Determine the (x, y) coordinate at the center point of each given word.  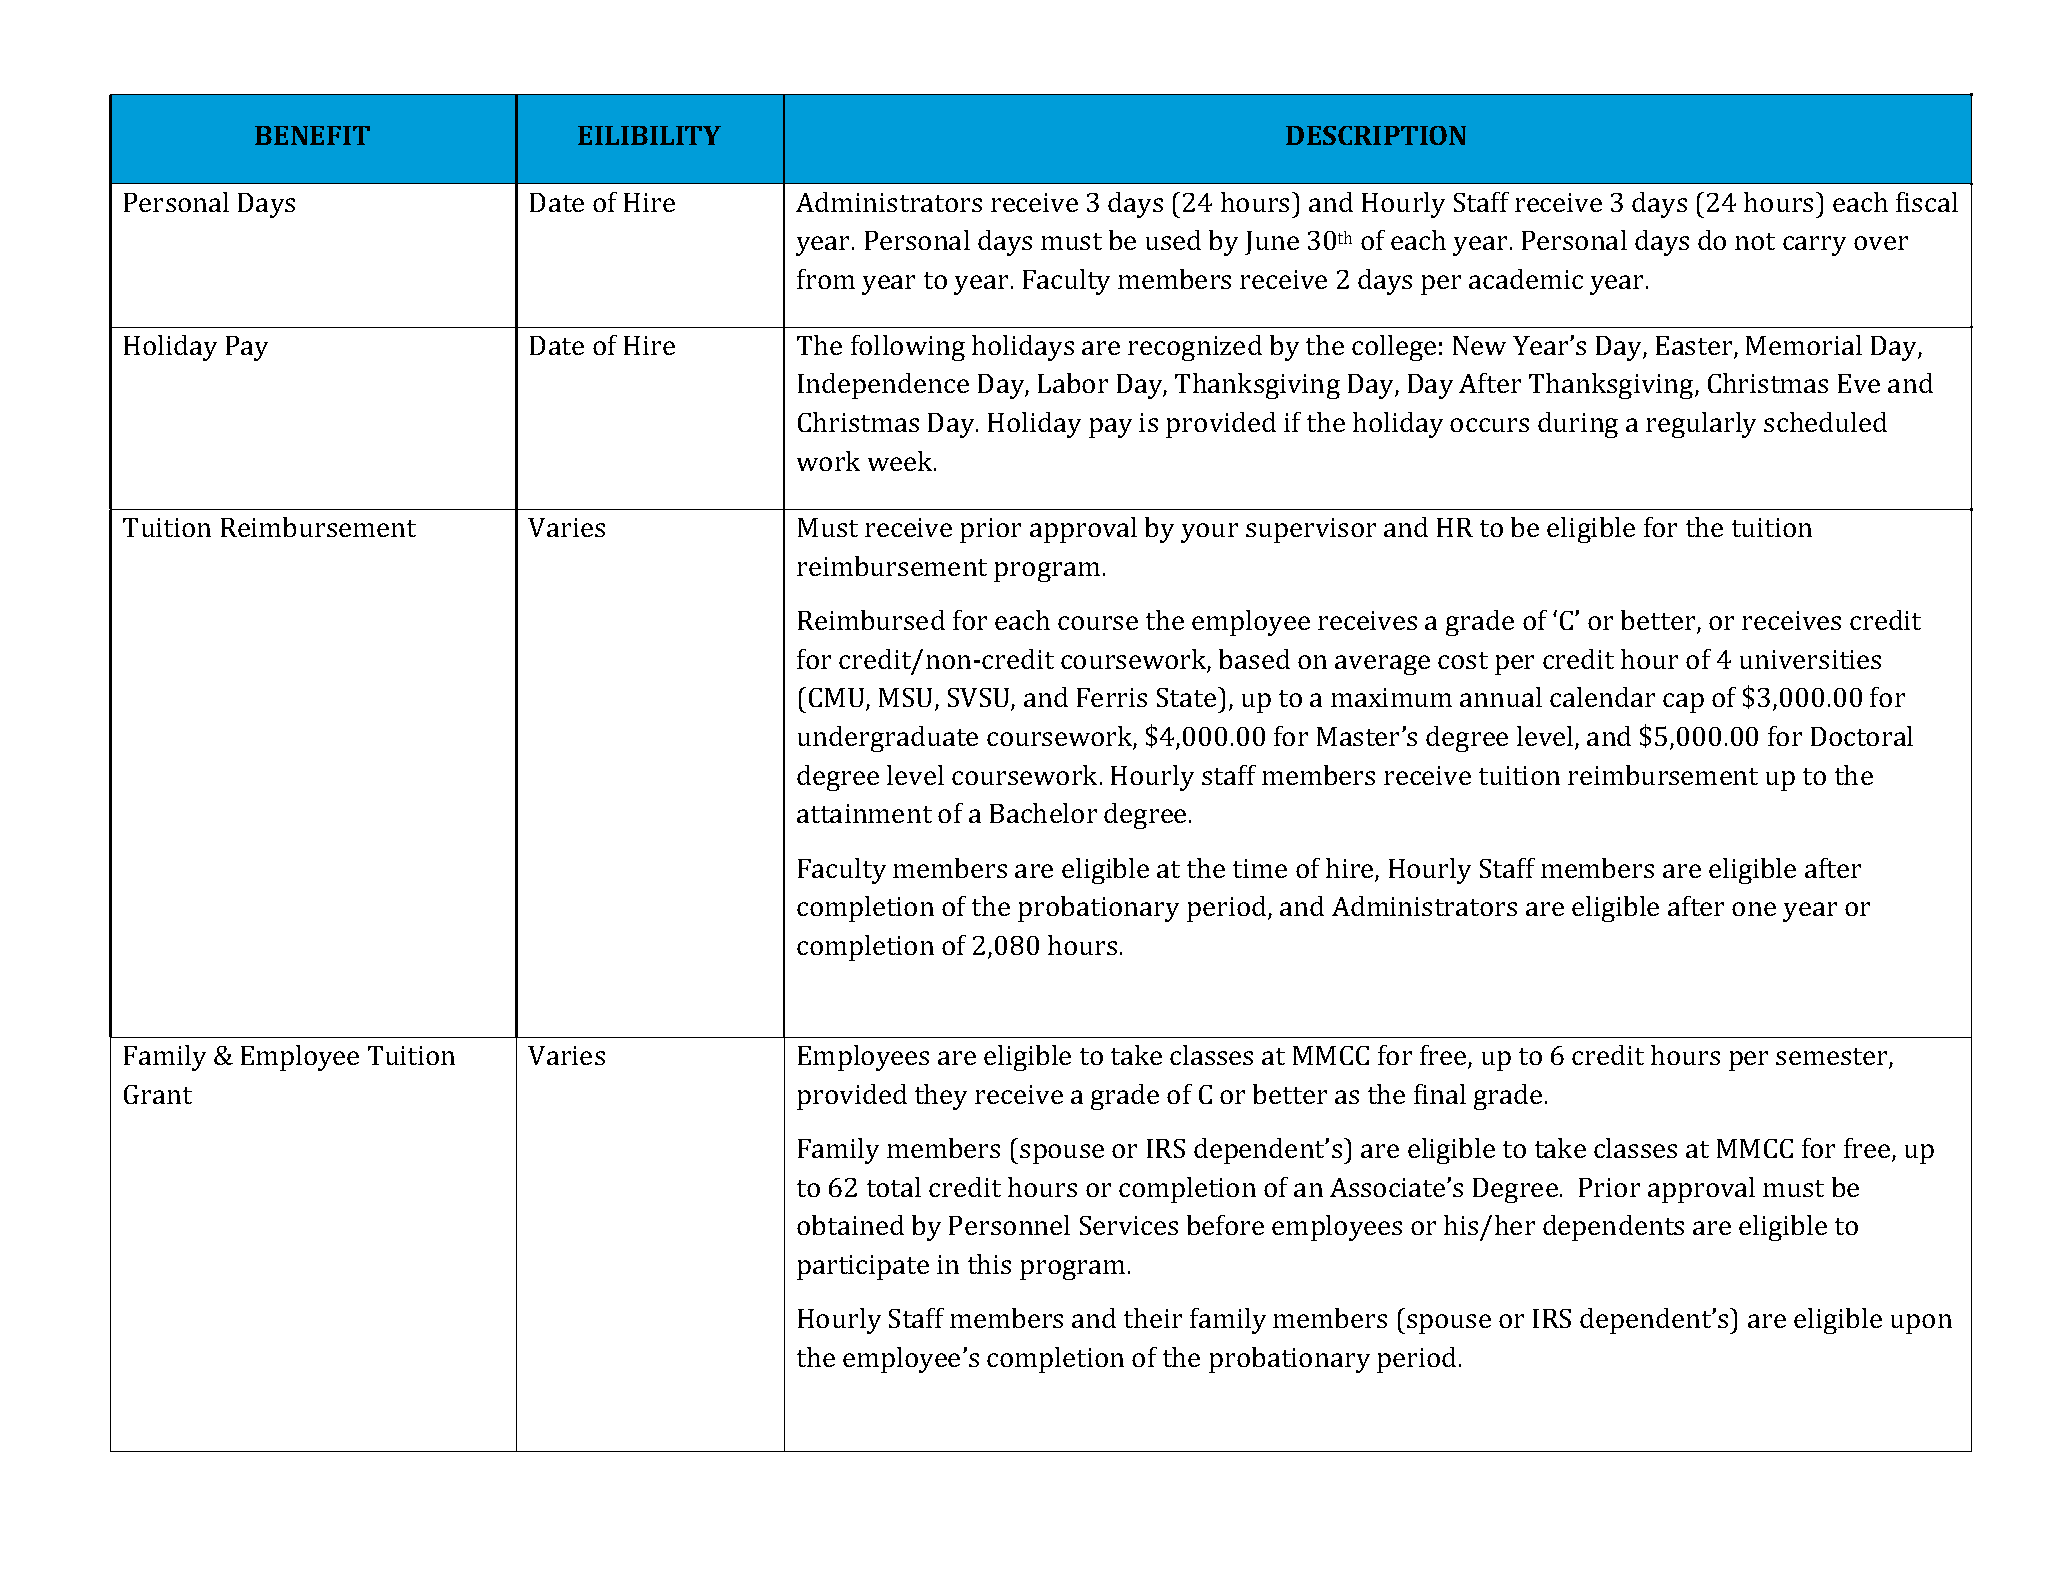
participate (863, 1267)
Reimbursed (871, 620)
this (989, 1264)
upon (1921, 1324)
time (1260, 868)
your (1209, 533)
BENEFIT (312, 135)
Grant (158, 1094)
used (1173, 240)
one (1754, 909)
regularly (1701, 425)
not (1755, 241)
